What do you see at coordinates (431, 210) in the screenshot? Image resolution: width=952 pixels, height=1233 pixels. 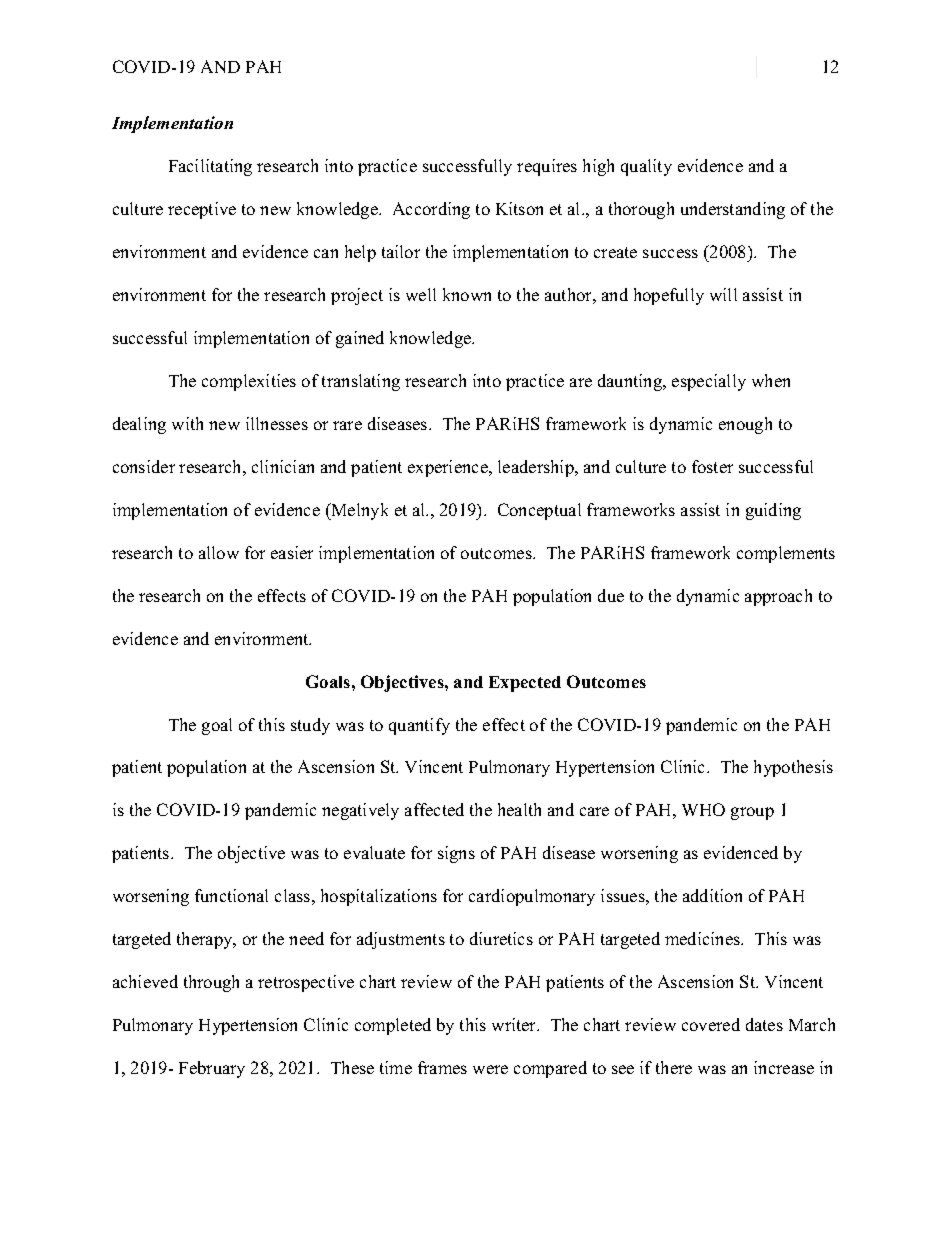 I see `According` at bounding box center [431, 210].
